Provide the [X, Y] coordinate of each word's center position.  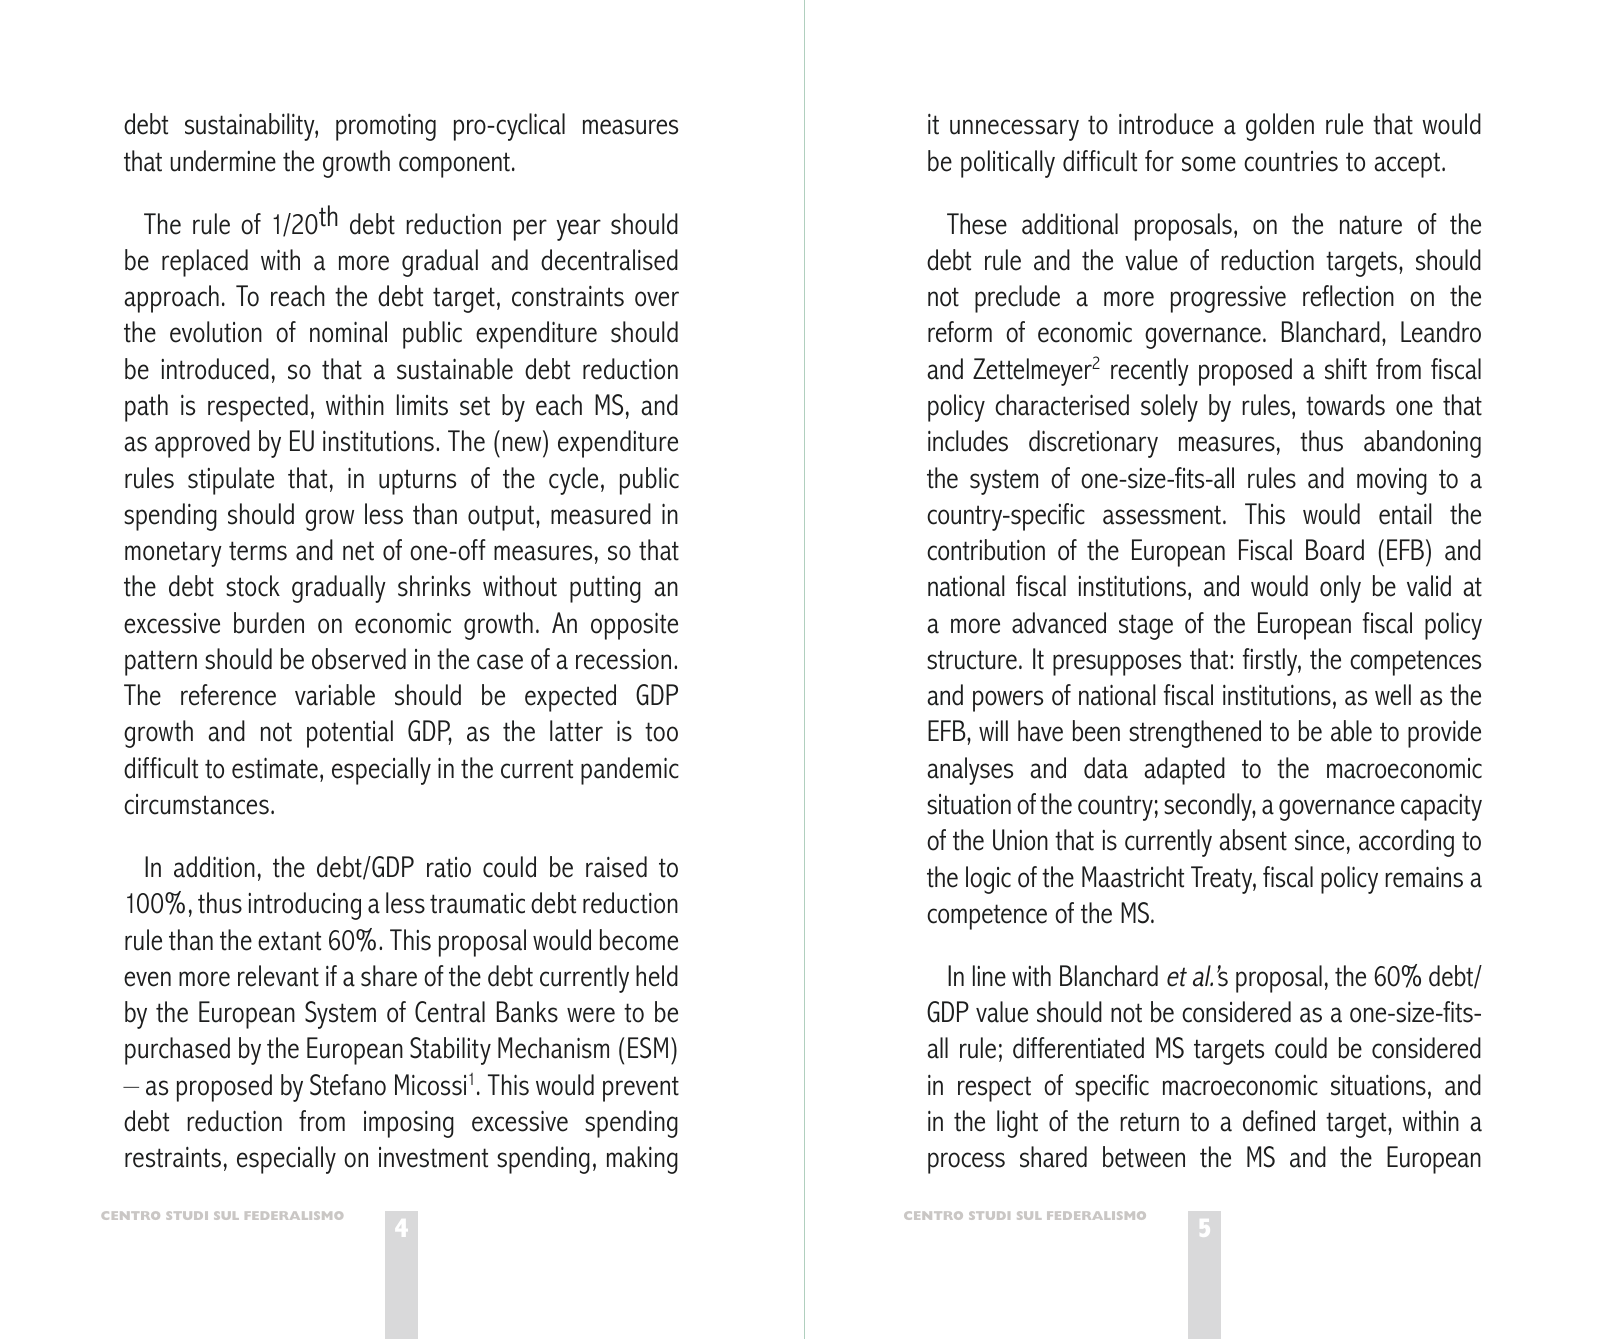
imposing [409, 1124]
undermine [223, 161]
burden [269, 623]
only [1340, 589]
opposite [634, 626]
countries [1291, 161]
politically [1008, 164]
